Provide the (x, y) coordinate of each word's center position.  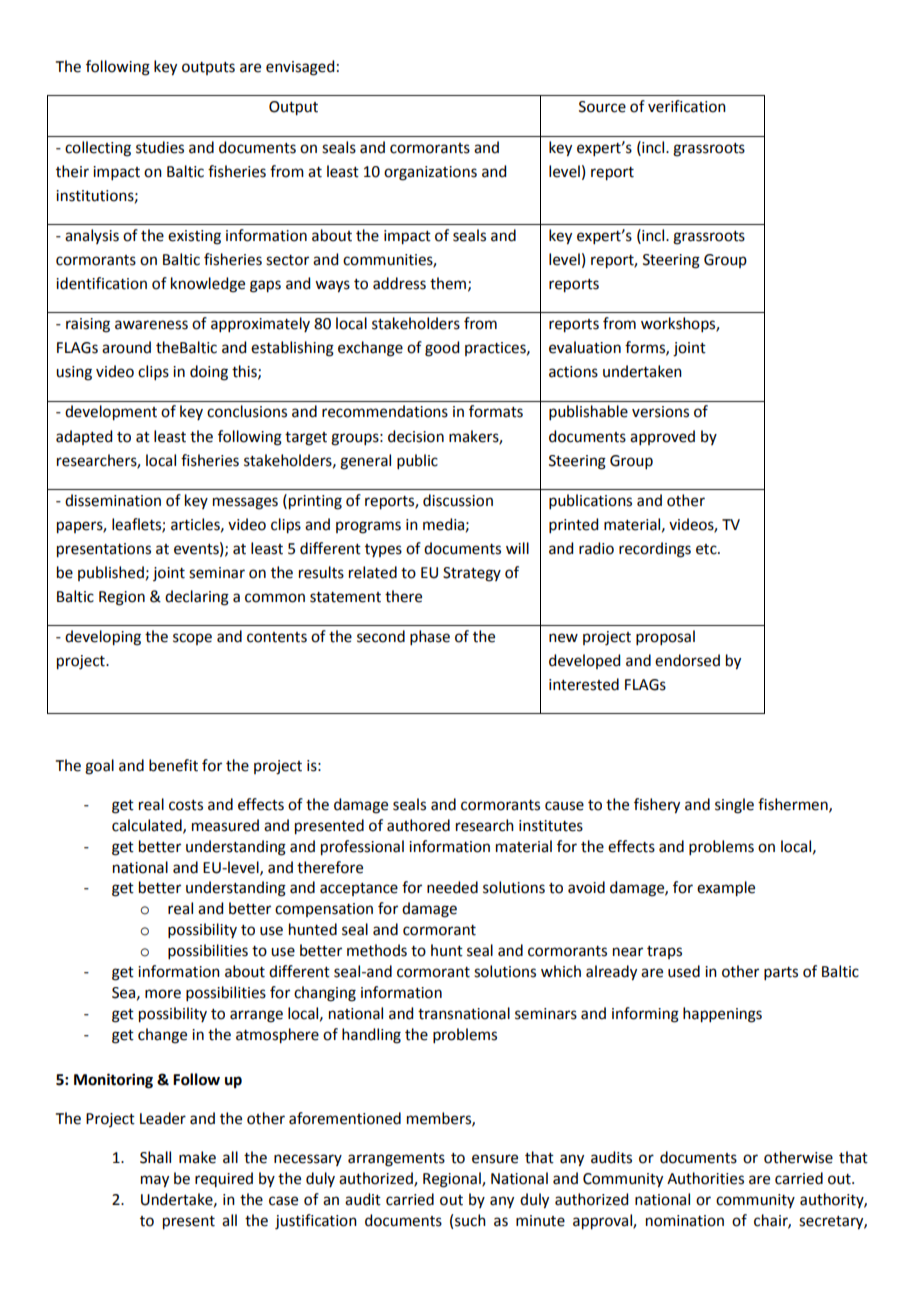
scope (192, 639)
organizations (430, 173)
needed (452, 887)
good (442, 349)
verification (687, 106)
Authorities (705, 1178)
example (726, 889)
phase (430, 637)
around (126, 347)
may (155, 1181)
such (470, 1220)
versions (660, 412)
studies (160, 147)
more (163, 994)
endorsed (687, 660)
